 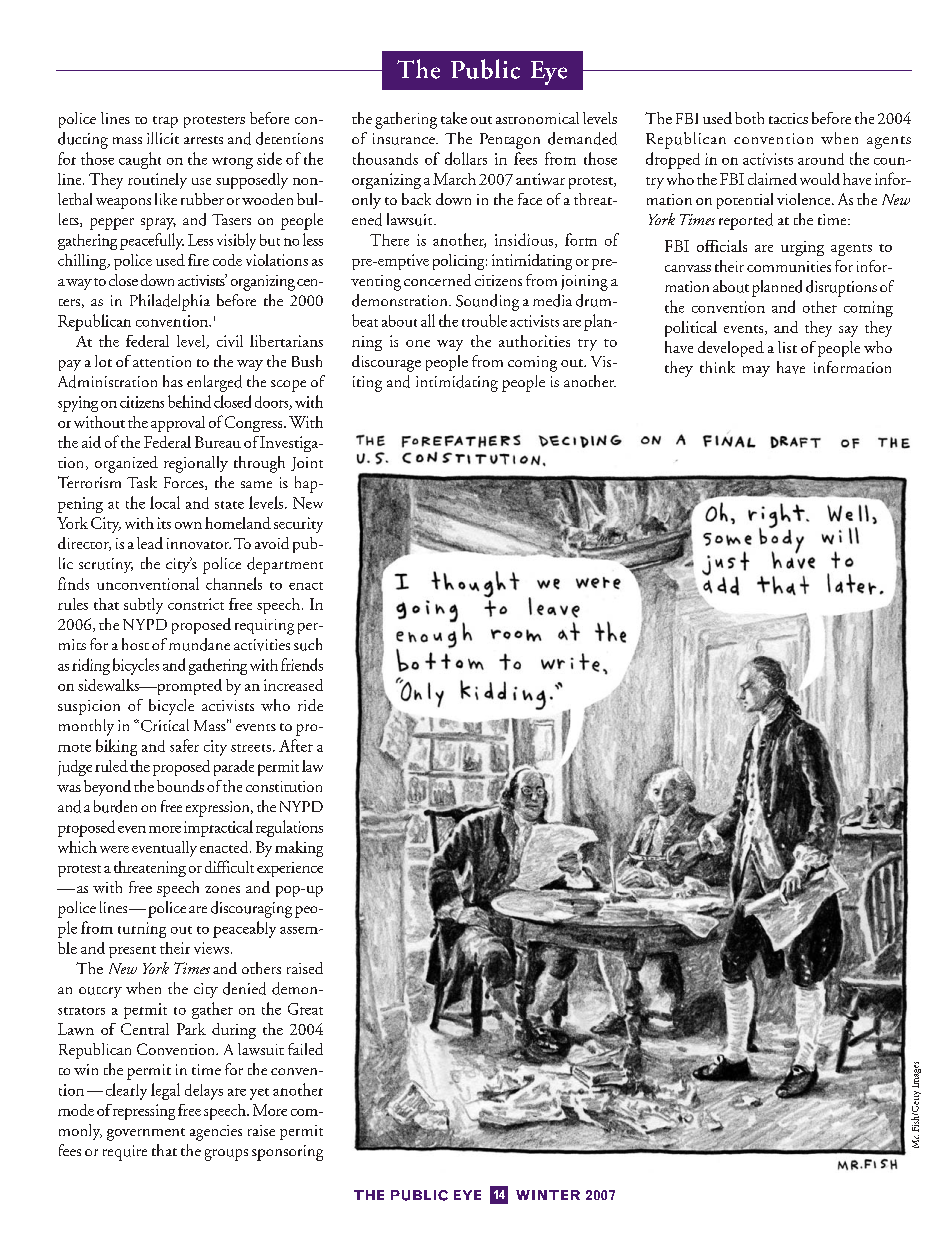 I want to click on sponsoring, so click(x=287, y=1153).
